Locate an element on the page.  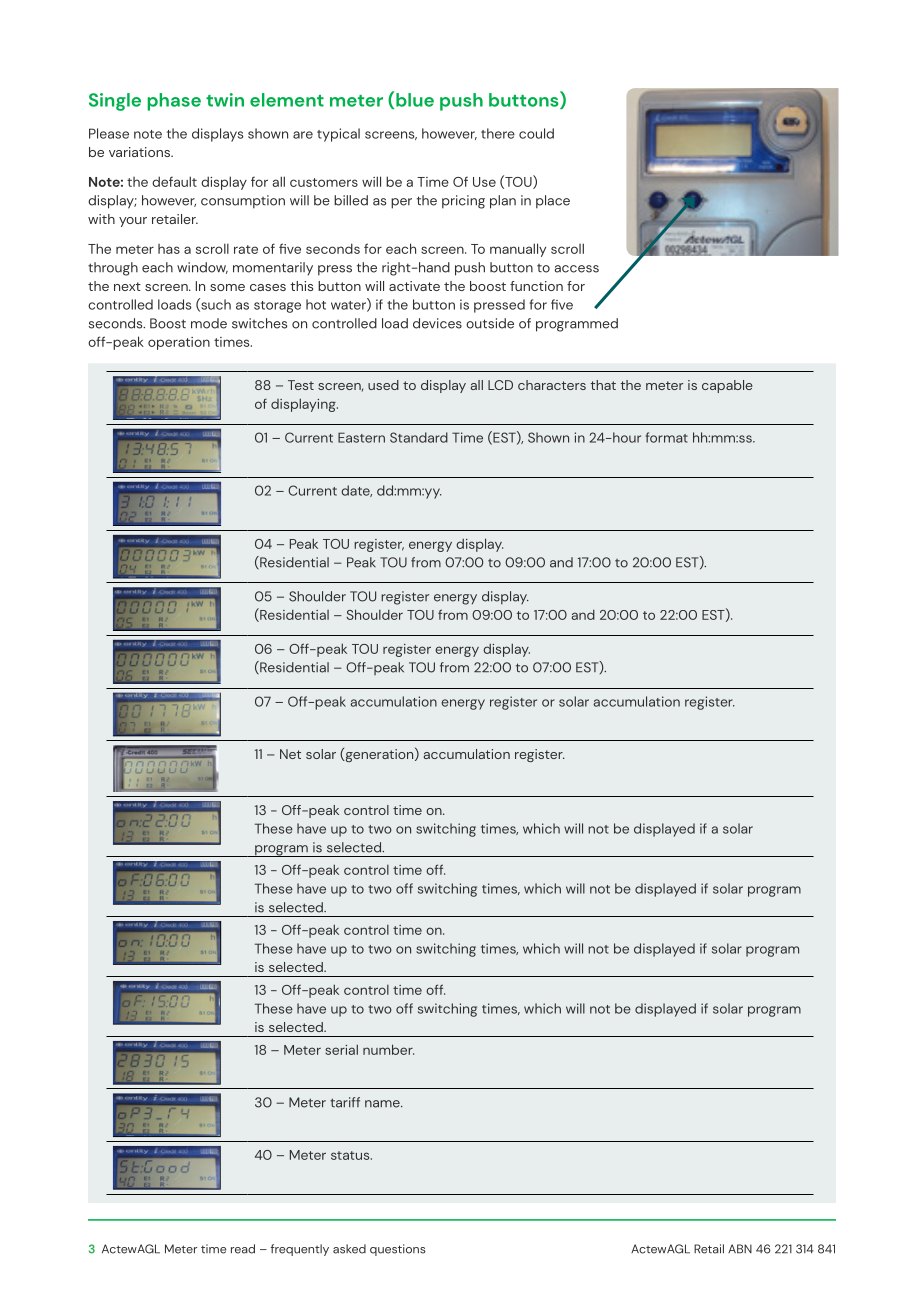
questions is located at coordinates (398, 1250).
